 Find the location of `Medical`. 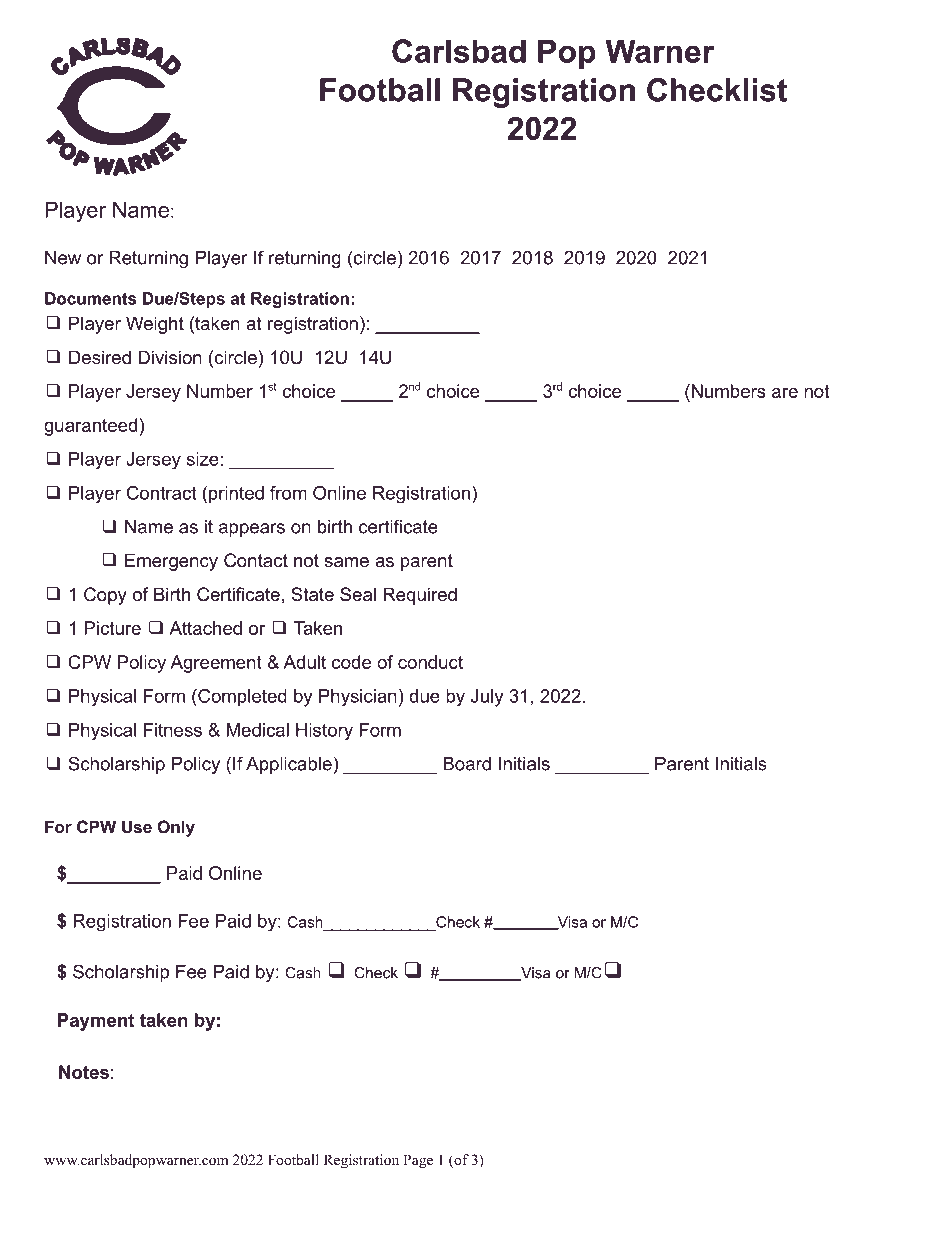

Medical is located at coordinates (258, 730).
